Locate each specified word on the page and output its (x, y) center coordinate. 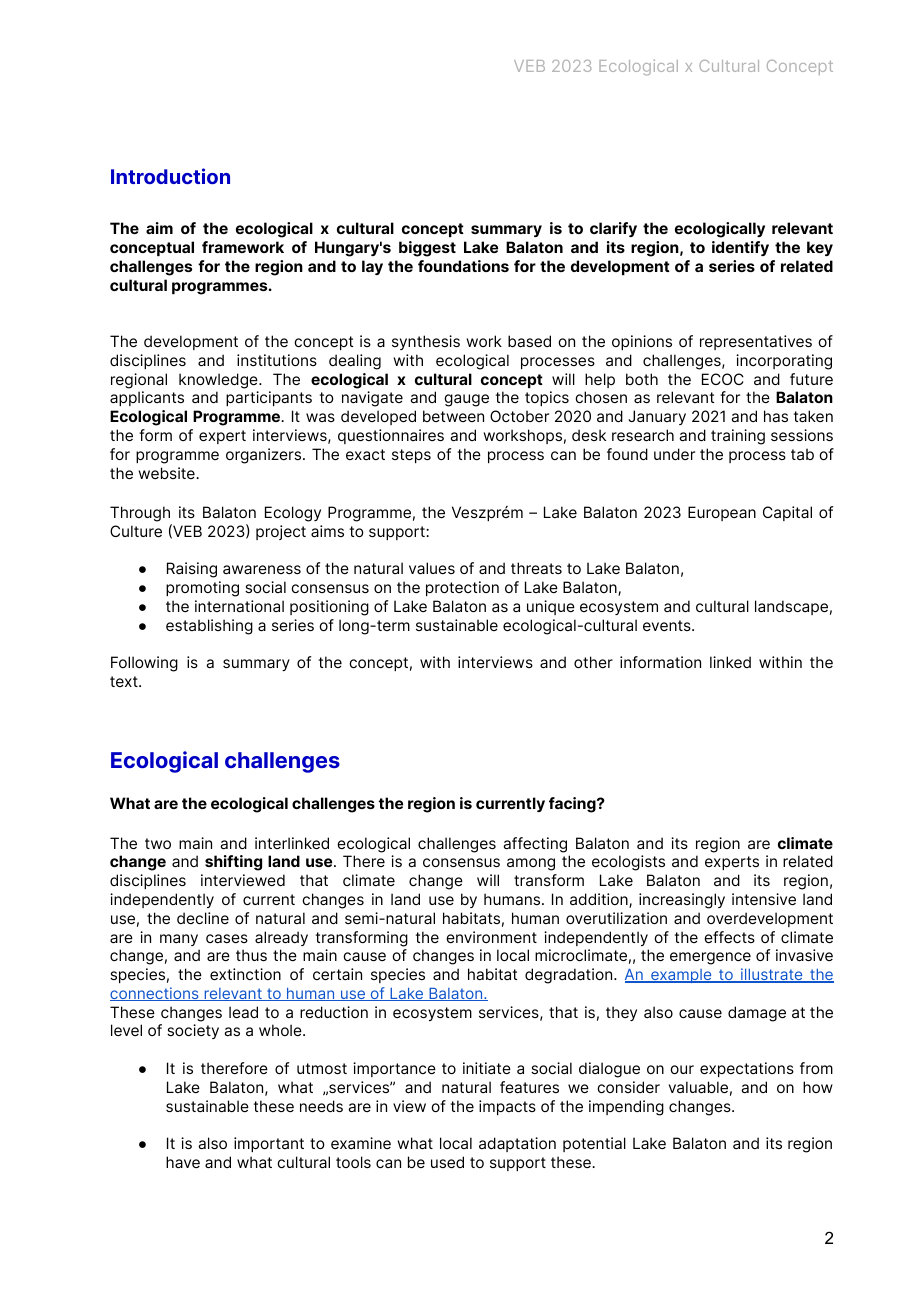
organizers (265, 456)
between (453, 416)
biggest (427, 249)
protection (462, 588)
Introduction (170, 176)
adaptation (517, 1144)
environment (491, 937)
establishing (209, 627)
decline (203, 918)
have (183, 1162)
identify (740, 248)
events (668, 625)
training (738, 437)
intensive (764, 899)
